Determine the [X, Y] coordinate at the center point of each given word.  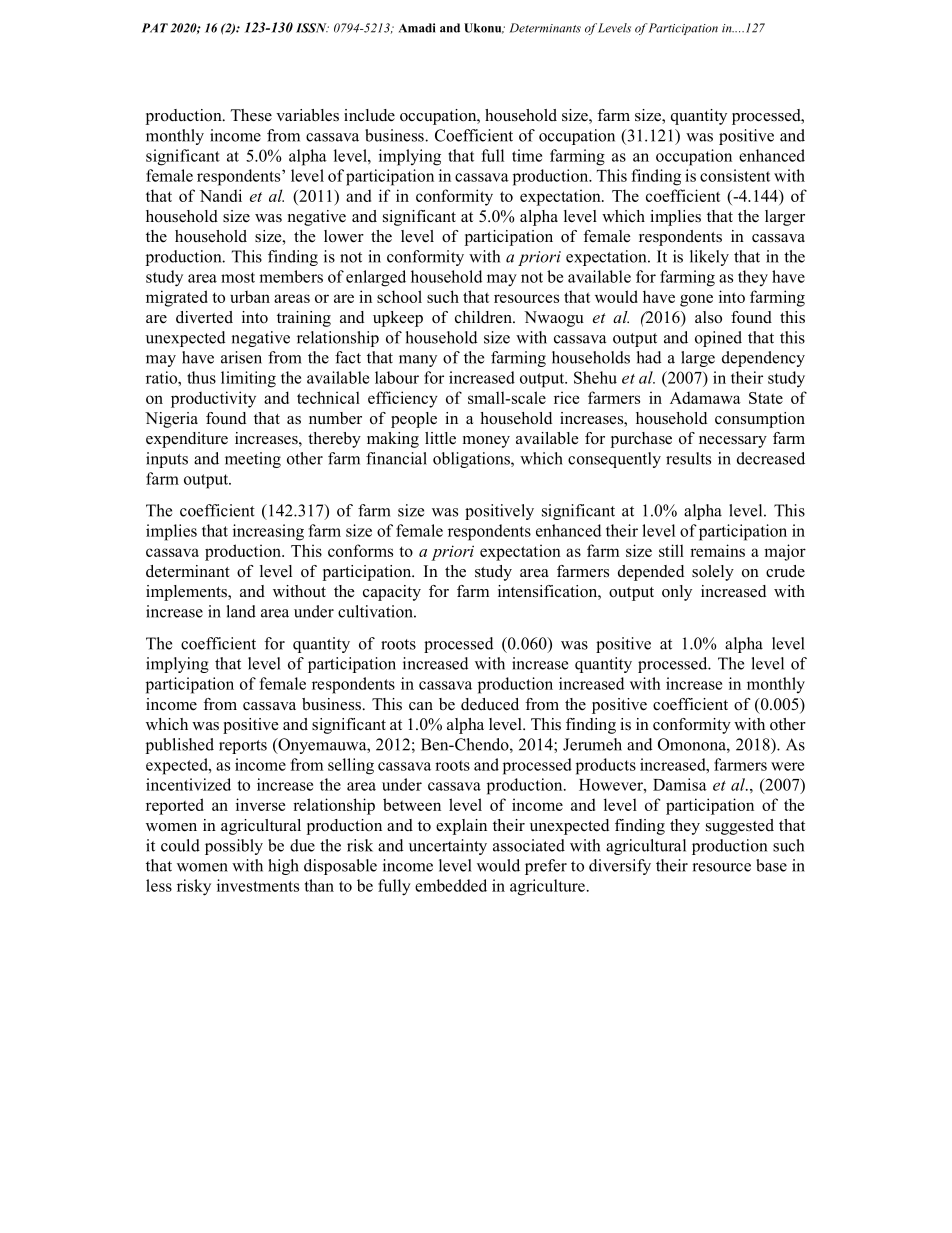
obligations [472, 460]
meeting [253, 460]
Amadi [417, 28]
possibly [234, 847]
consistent [735, 175]
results [688, 458]
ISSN [312, 28]
